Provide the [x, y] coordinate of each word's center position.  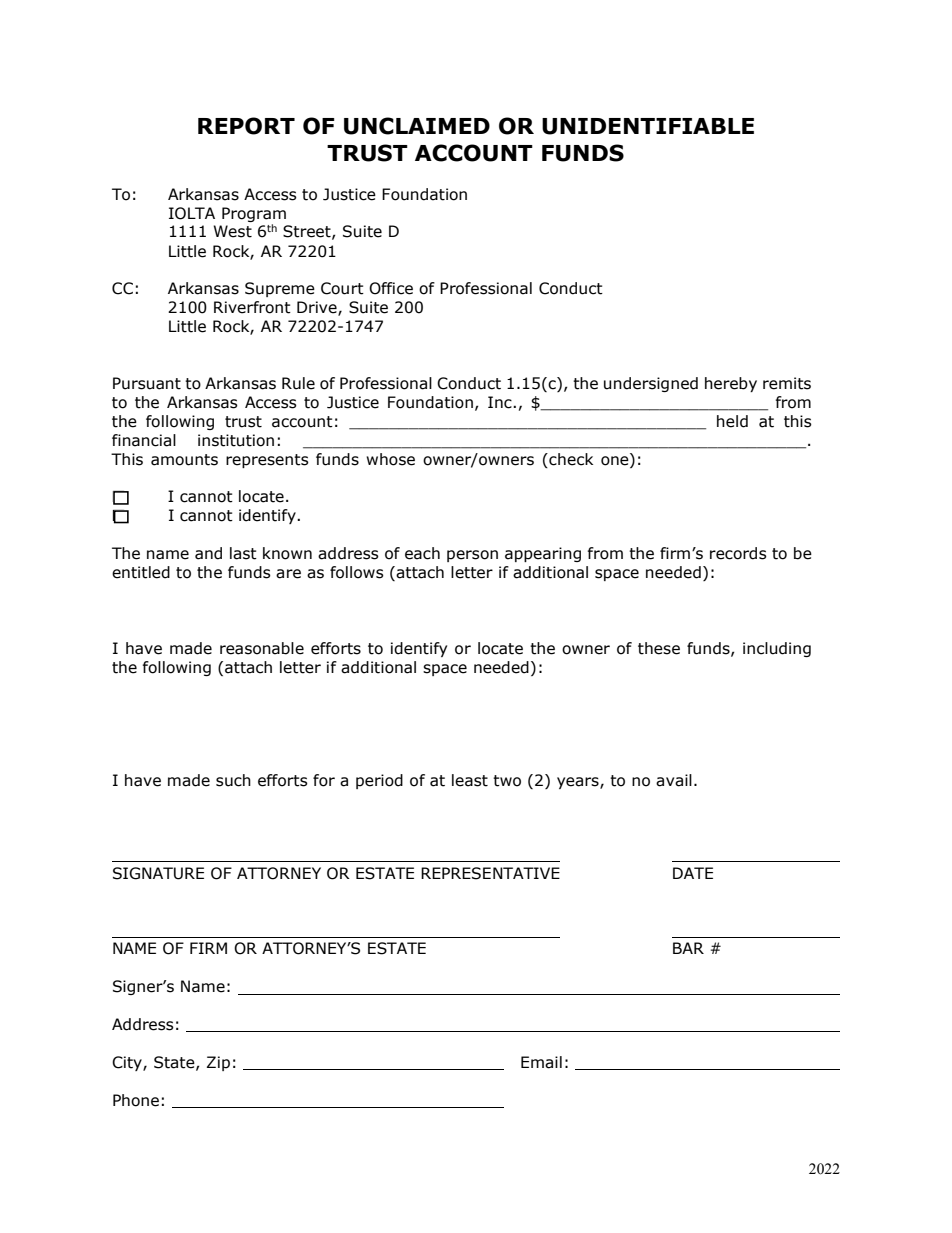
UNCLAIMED [417, 126]
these [659, 648]
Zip [218, 1063]
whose [390, 459]
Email [541, 1062]
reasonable [262, 648]
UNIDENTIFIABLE [648, 126]
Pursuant [147, 383]
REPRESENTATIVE [490, 873]
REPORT [246, 126]
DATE [693, 873]
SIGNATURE [158, 873]
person [472, 556]
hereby [731, 384]
